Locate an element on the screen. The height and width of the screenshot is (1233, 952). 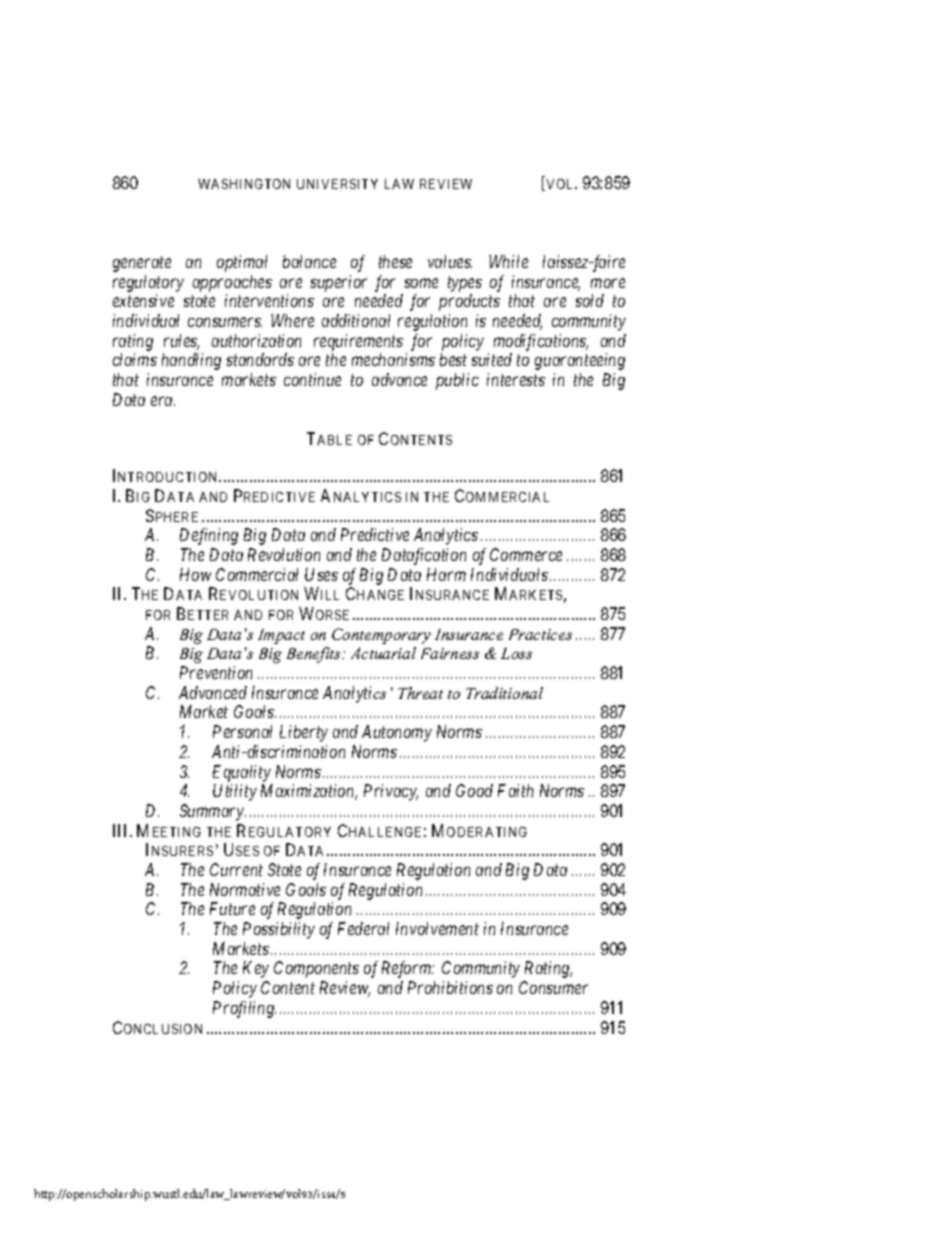
Profiling is located at coordinates (244, 1009).
